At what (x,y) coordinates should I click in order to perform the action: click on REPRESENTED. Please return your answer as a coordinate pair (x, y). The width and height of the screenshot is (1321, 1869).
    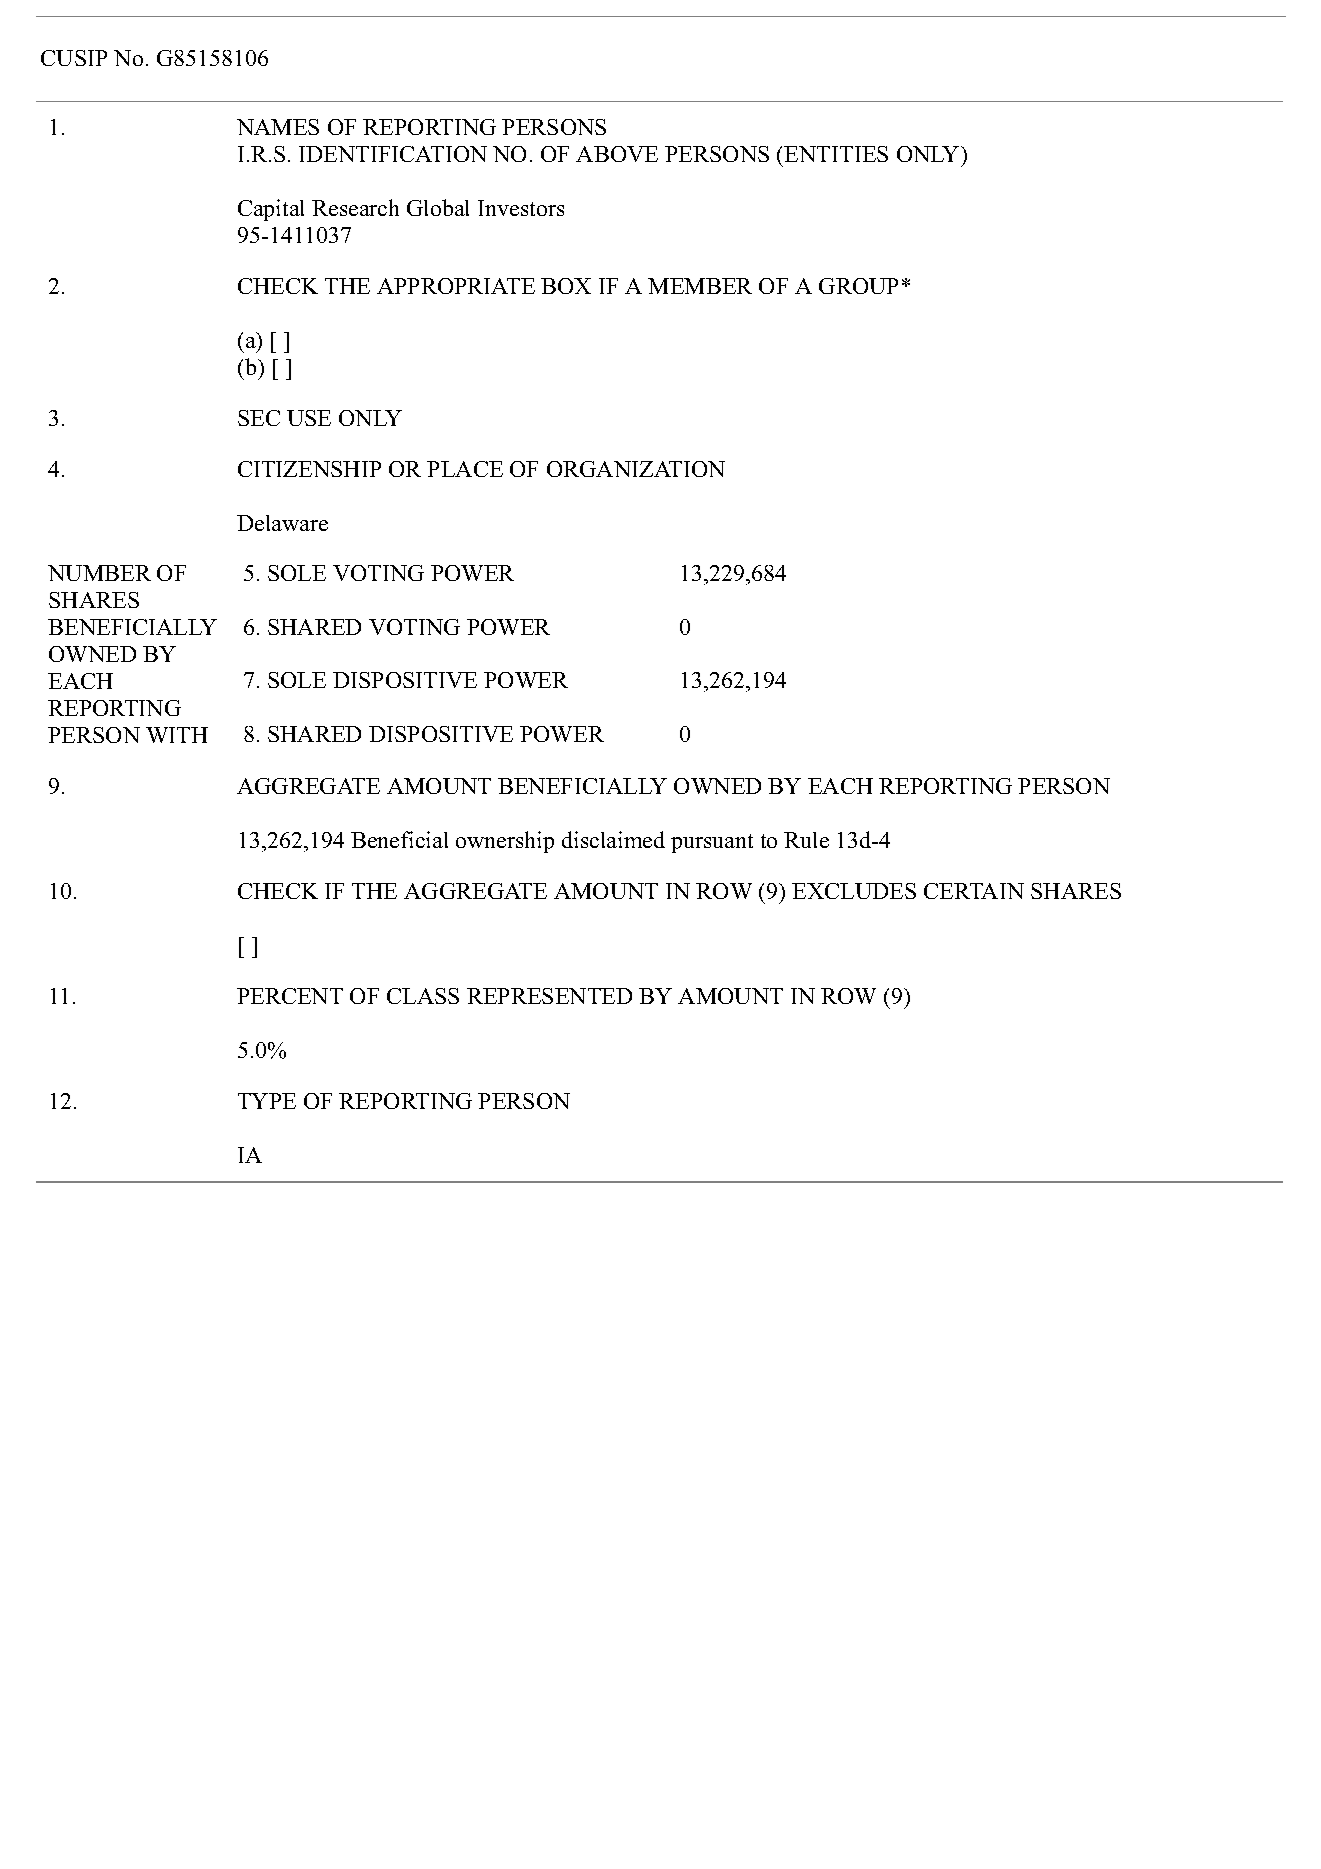
    Looking at the image, I should click on (549, 996).
